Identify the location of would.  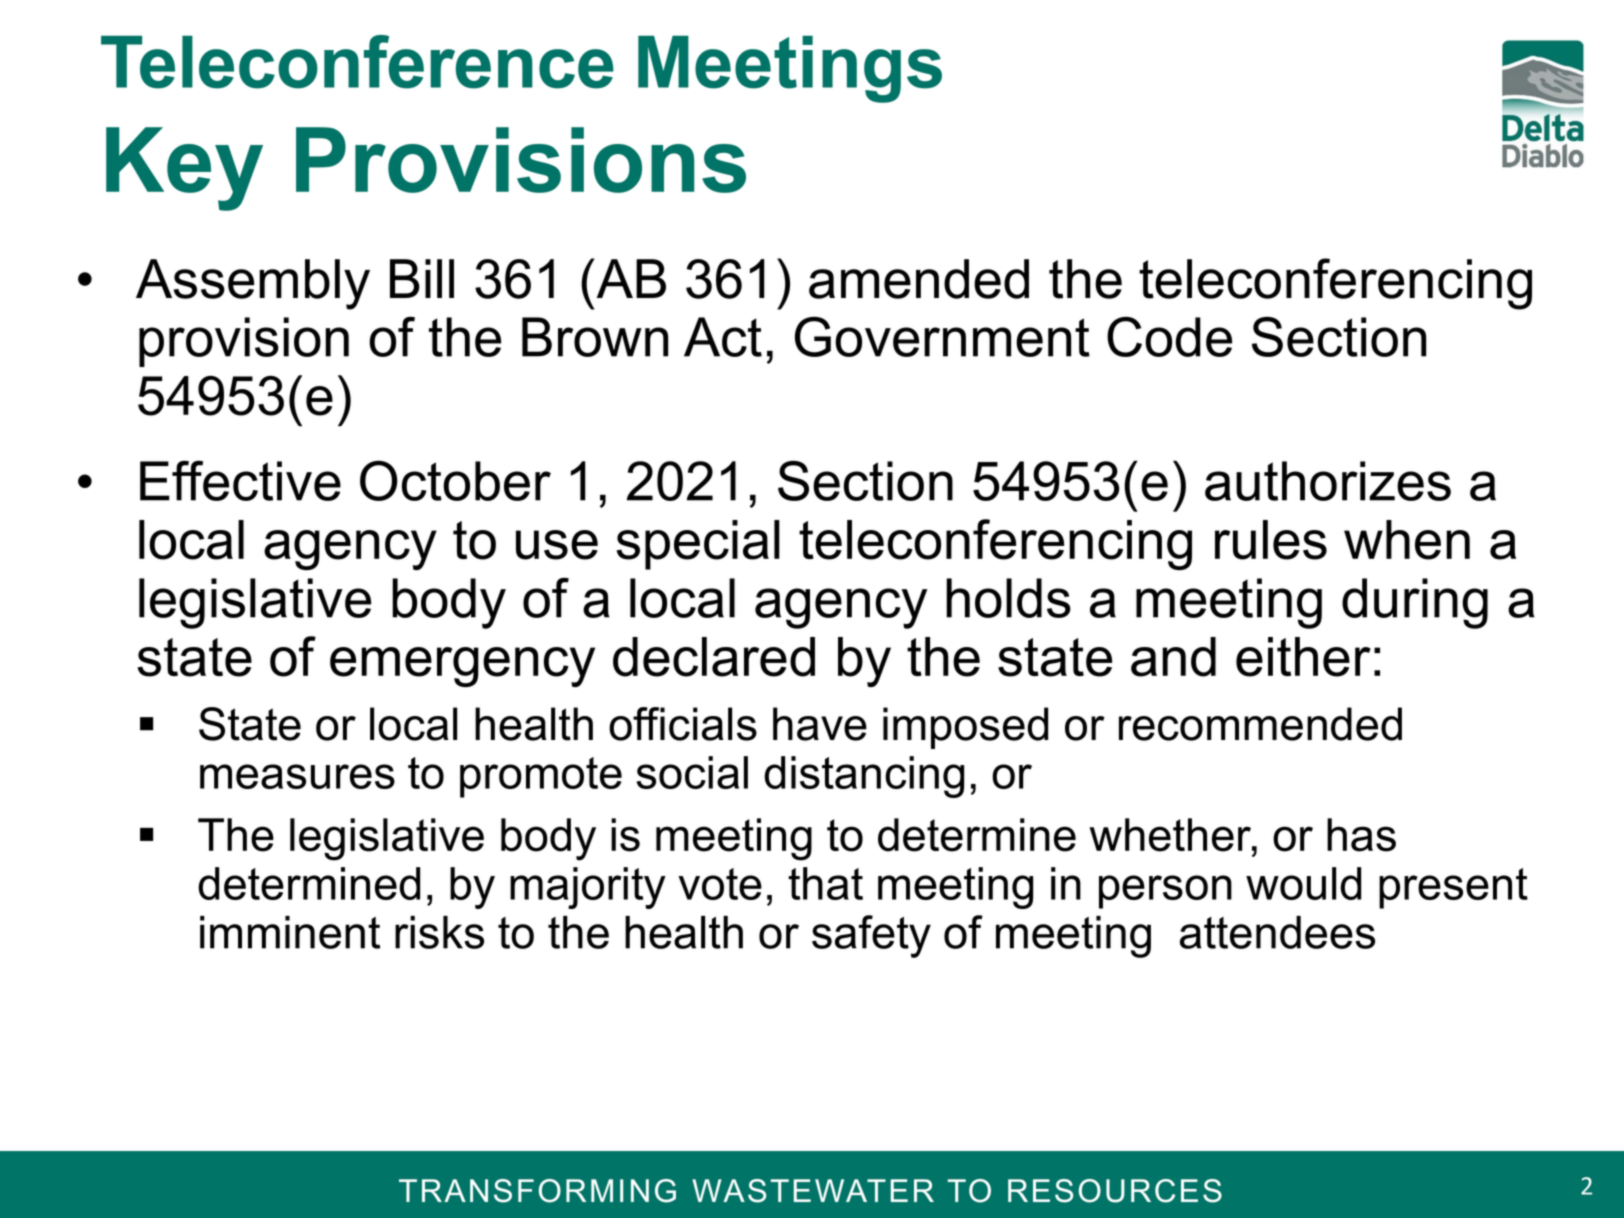
(1303, 883).
